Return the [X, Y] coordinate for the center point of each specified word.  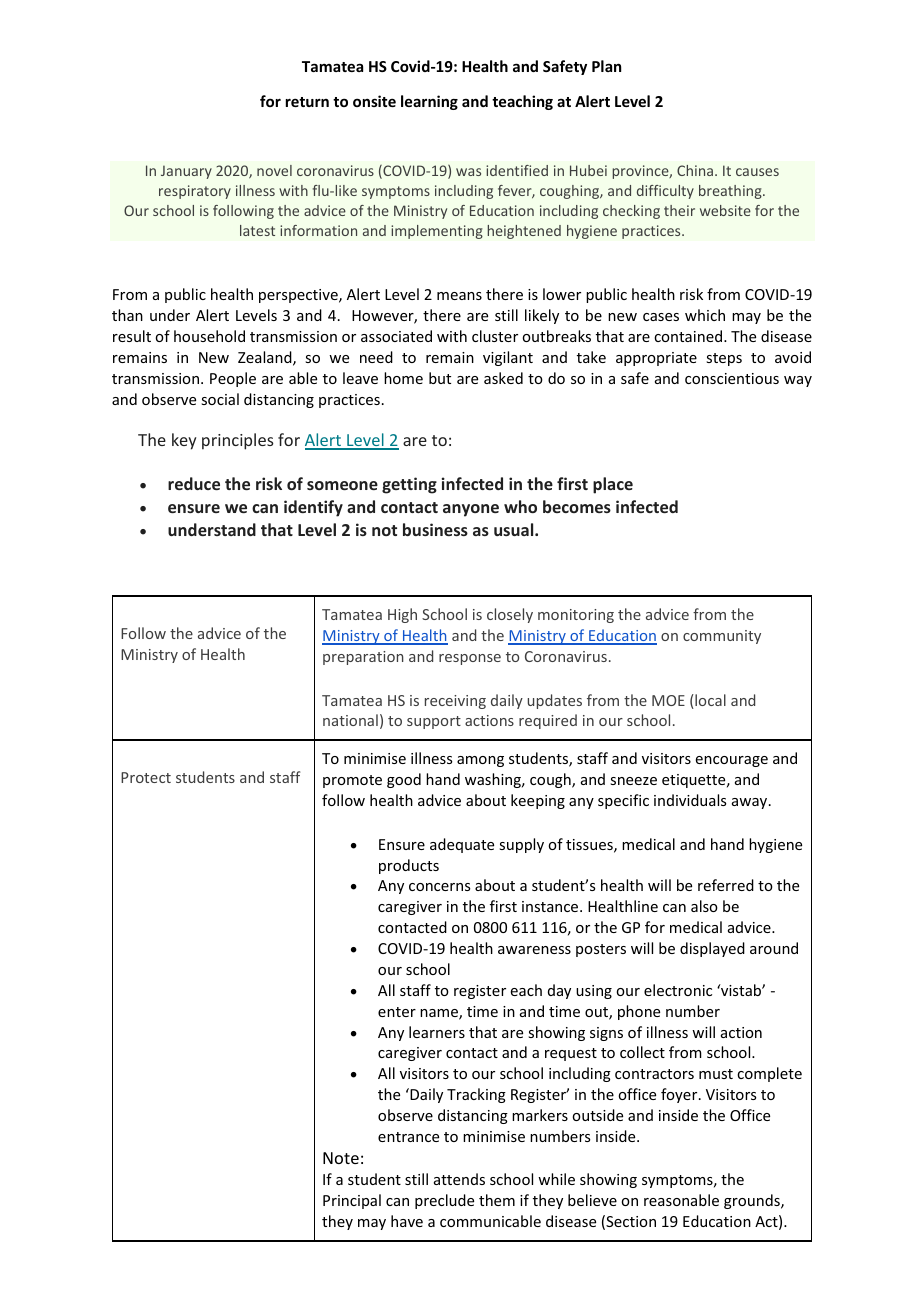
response [470, 659]
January [186, 172]
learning [429, 102]
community [722, 637]
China [696, 170]
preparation [363, 658]
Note [341, 1158]
